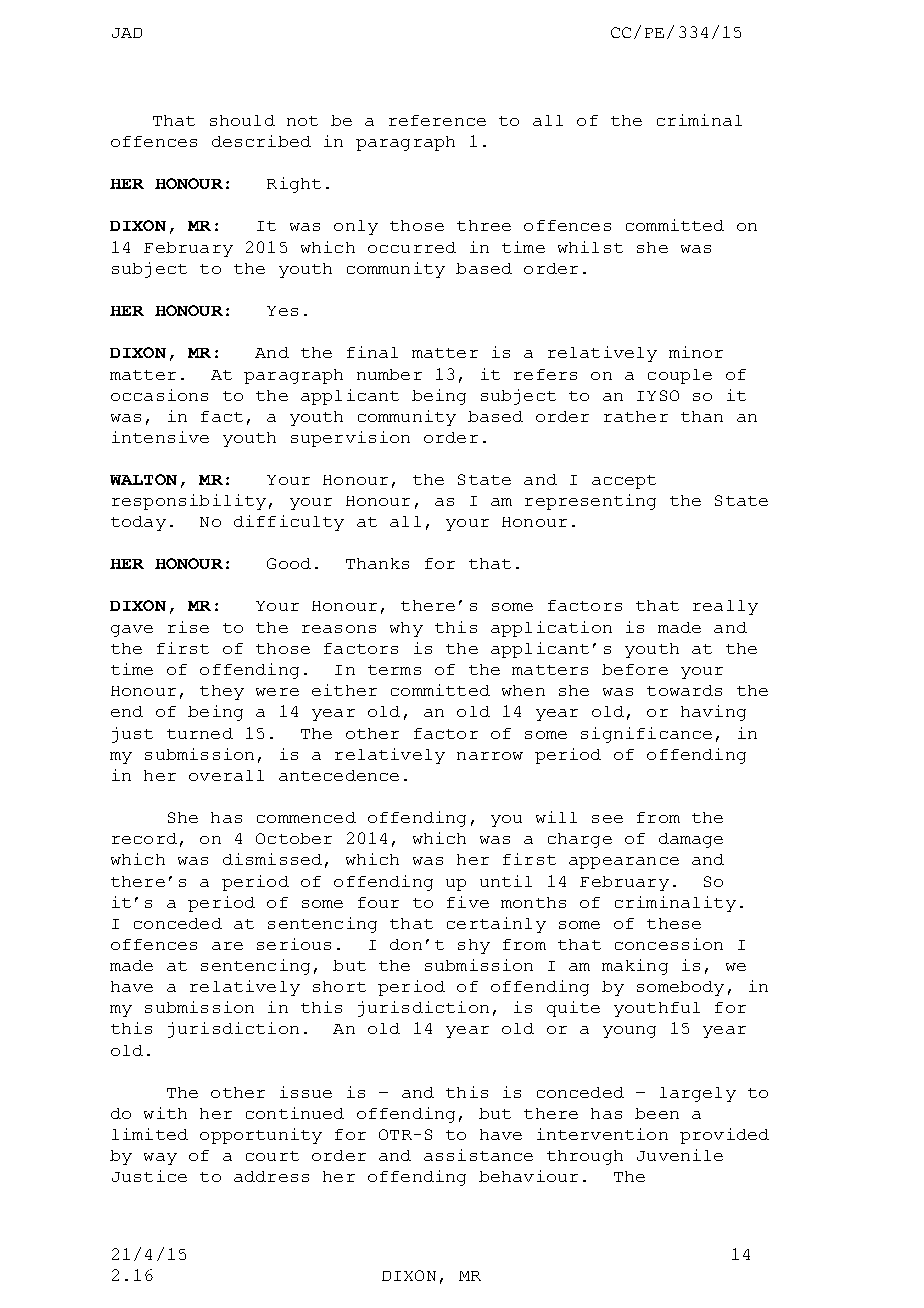 The image size is (924, 1308). What do you see at coordinates (437, 120) in the screenshot?
I see `reference` at bounding box center [437, 120].
